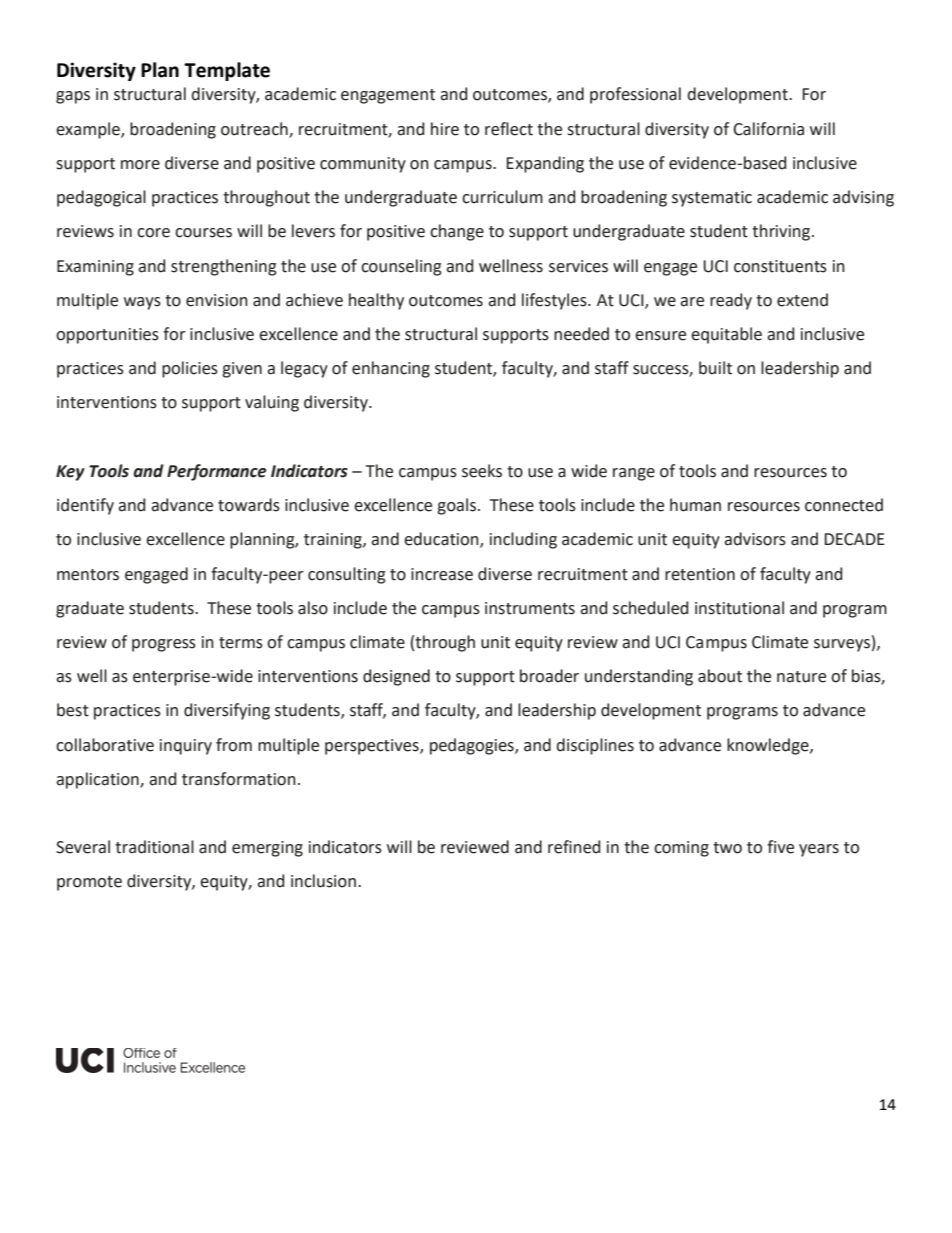 Image resolution: width=952 pixels, height=1233 pixels. What do you see at coordinates (142, 303) in the document?
I see `ways` at bounding box center [142, 303].
